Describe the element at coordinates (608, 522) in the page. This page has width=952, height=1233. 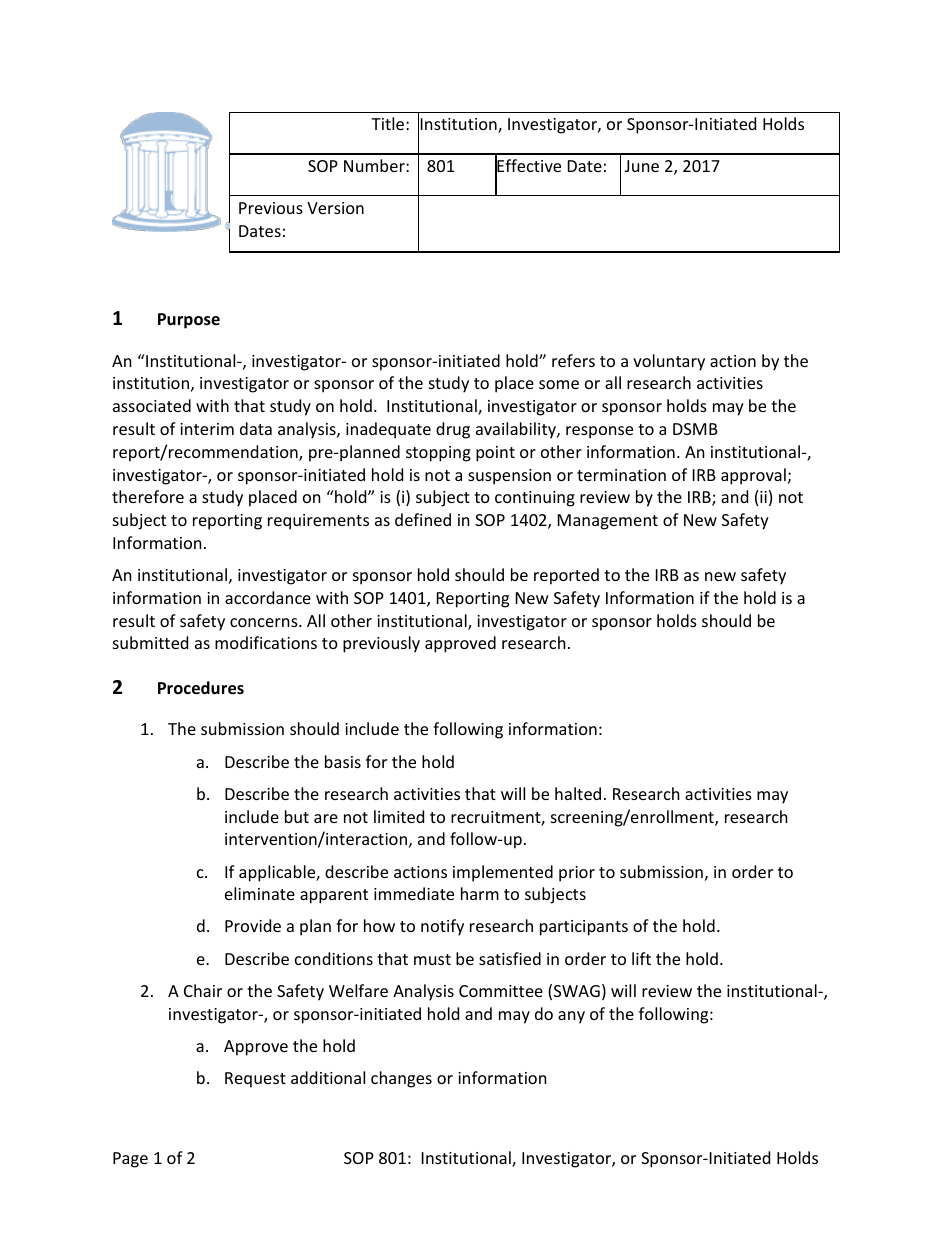
I see `Management` at that location.
